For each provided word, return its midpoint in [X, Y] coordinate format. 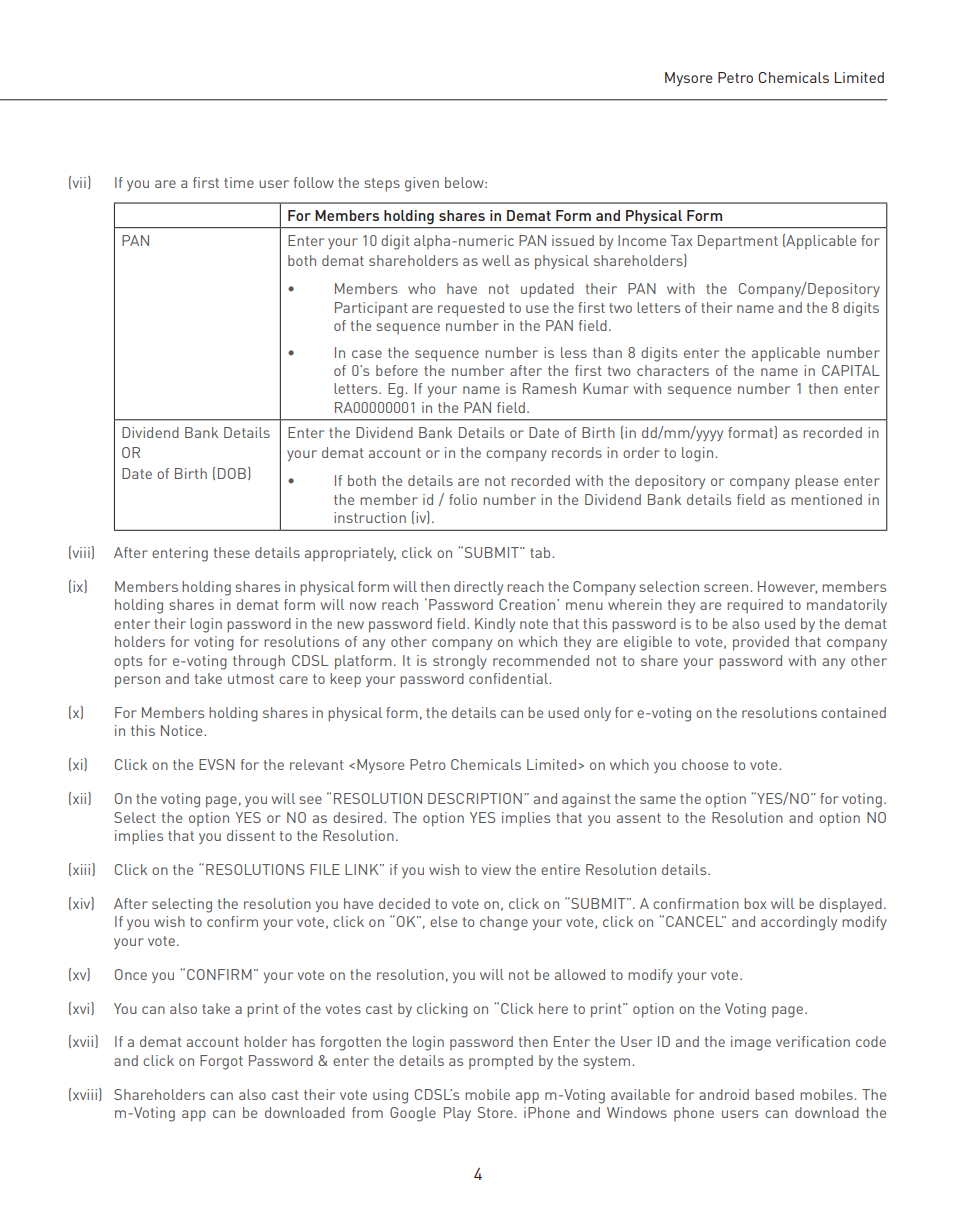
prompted [501, 1062]
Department [738, 242]
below [465, 182]
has [303, 1041]
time [239, 182]
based [774, 1094]
